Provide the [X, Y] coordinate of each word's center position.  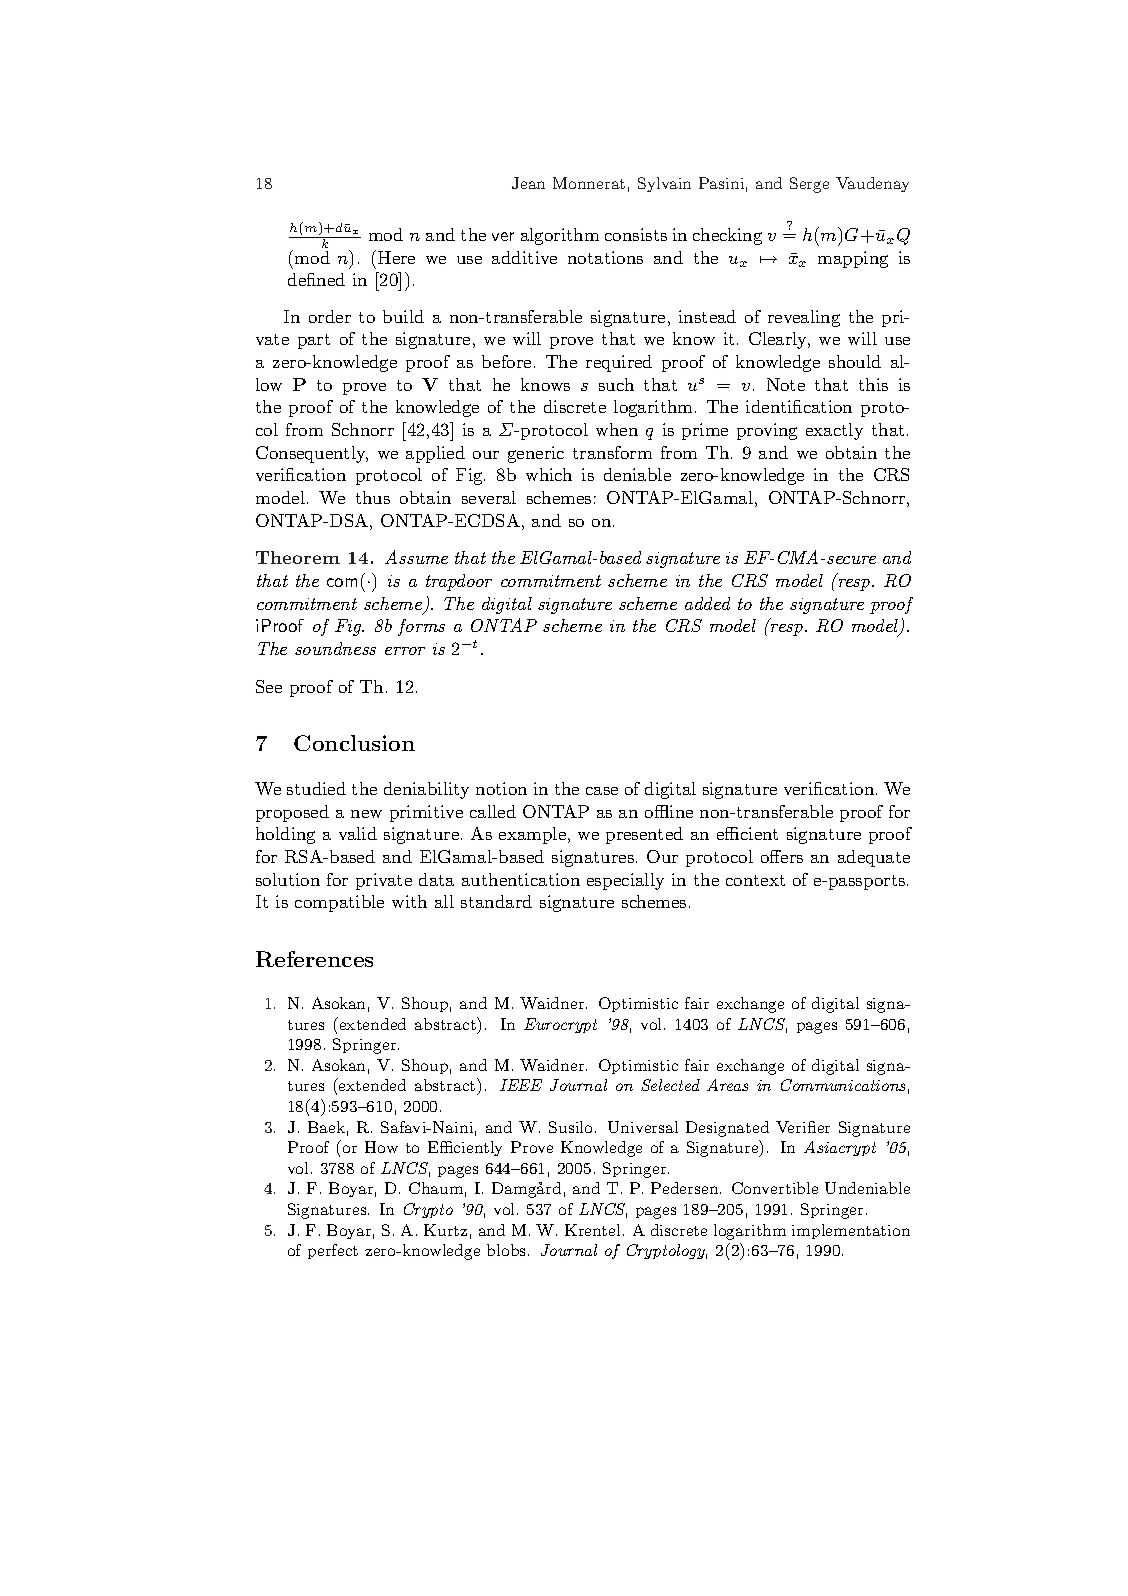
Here [396, 257]
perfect [333, 1251]
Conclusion [354, 743]
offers [782, 856]
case [602, 791]
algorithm [560, 236]
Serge [809, 185]
